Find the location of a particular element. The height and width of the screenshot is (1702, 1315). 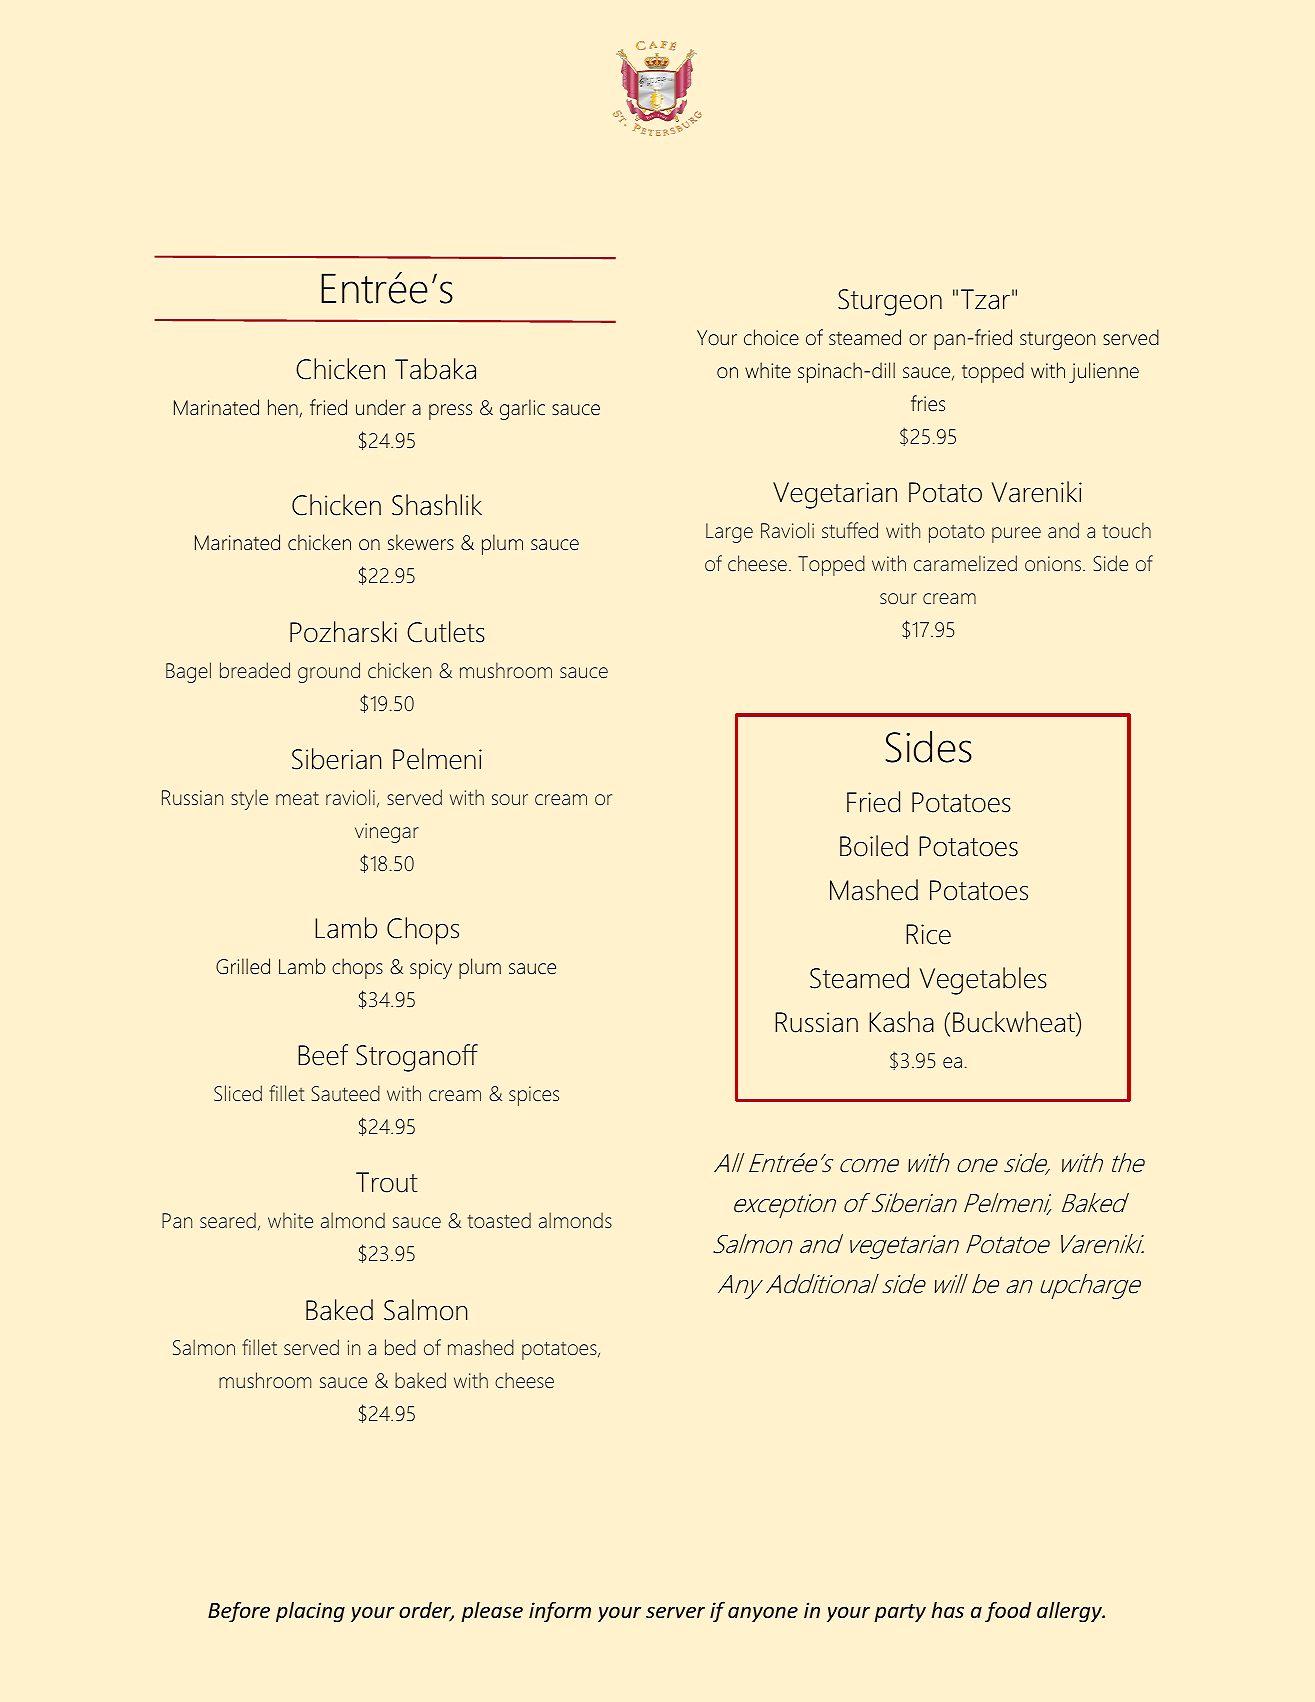

placing is located at coordinates (310, 1612).
